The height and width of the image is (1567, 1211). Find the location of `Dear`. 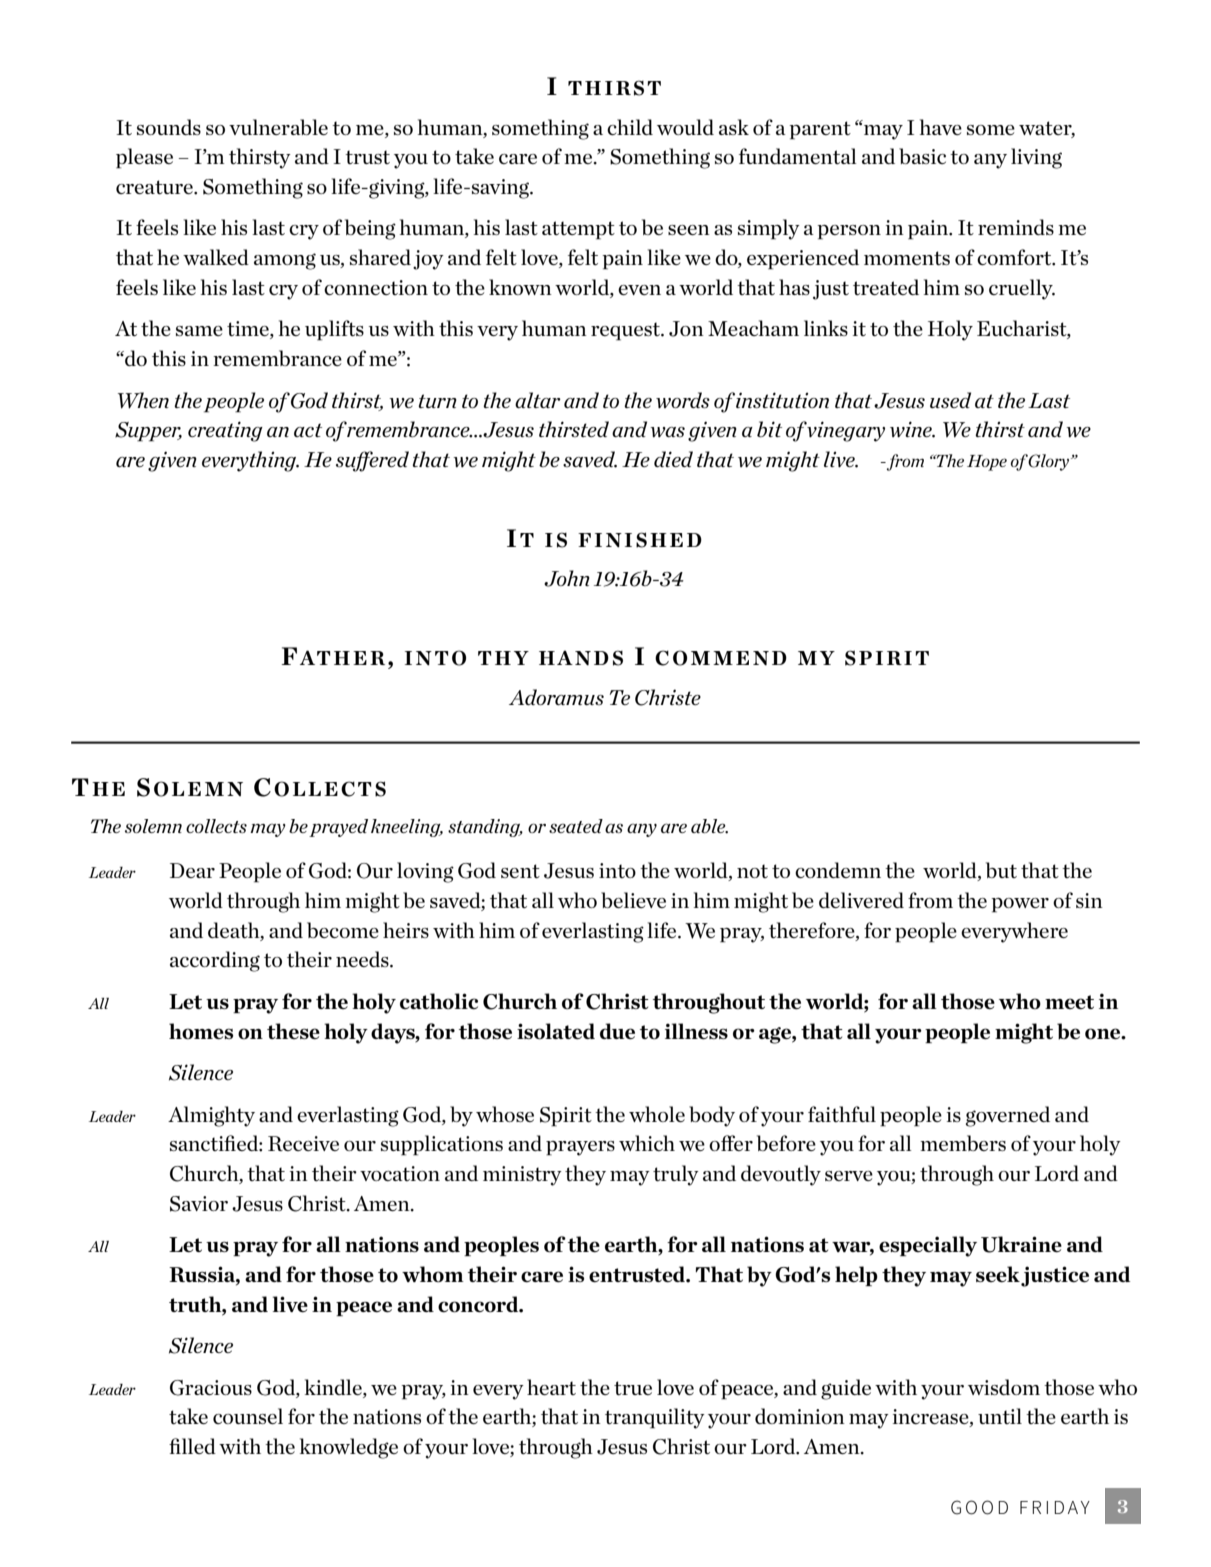

Dear is located at coordinates (192, 870).
